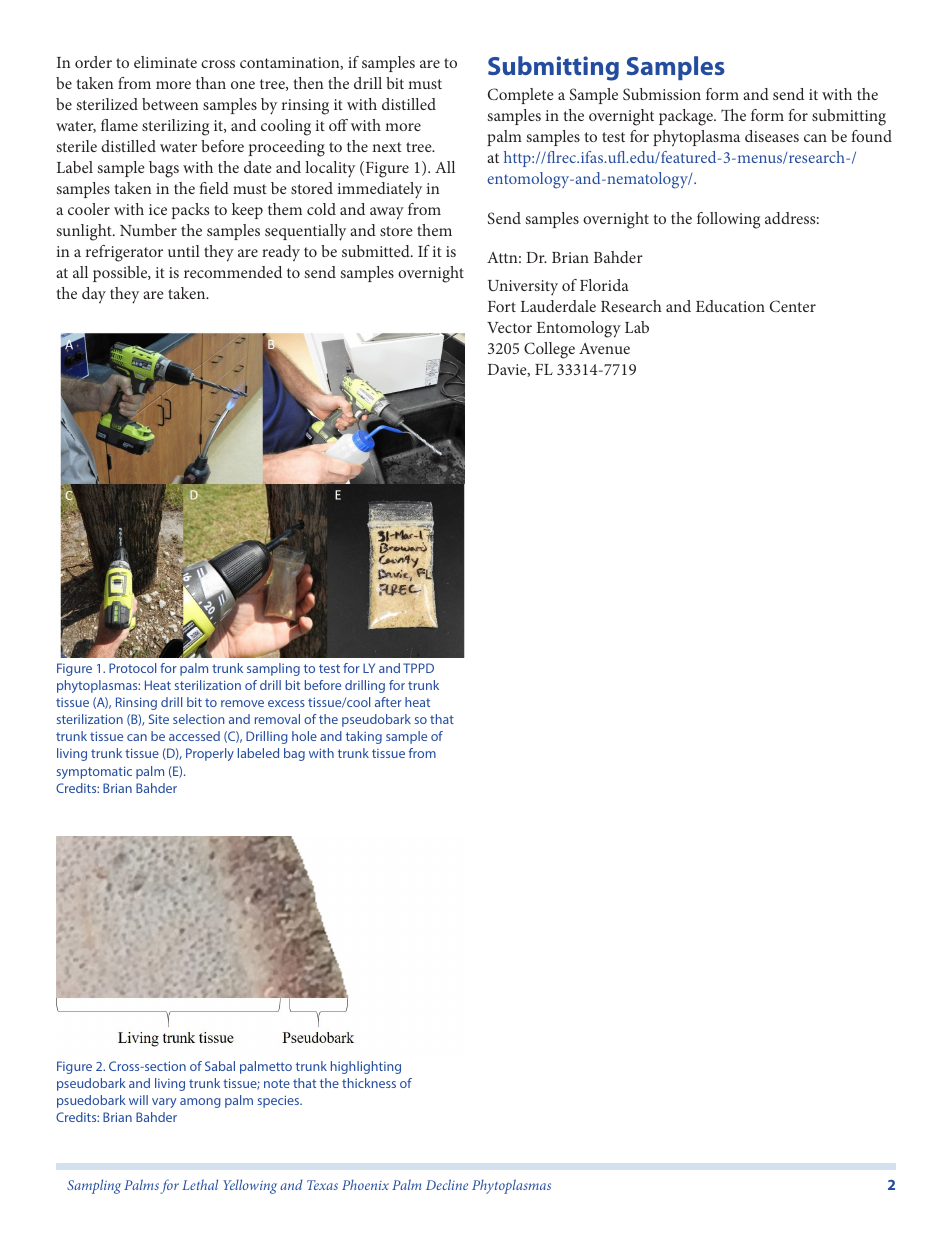 This document has height=1233, width=952. What do you see at coordinates (364, 737) in the document?
I see `taking` at bounding box center [364, 737].
